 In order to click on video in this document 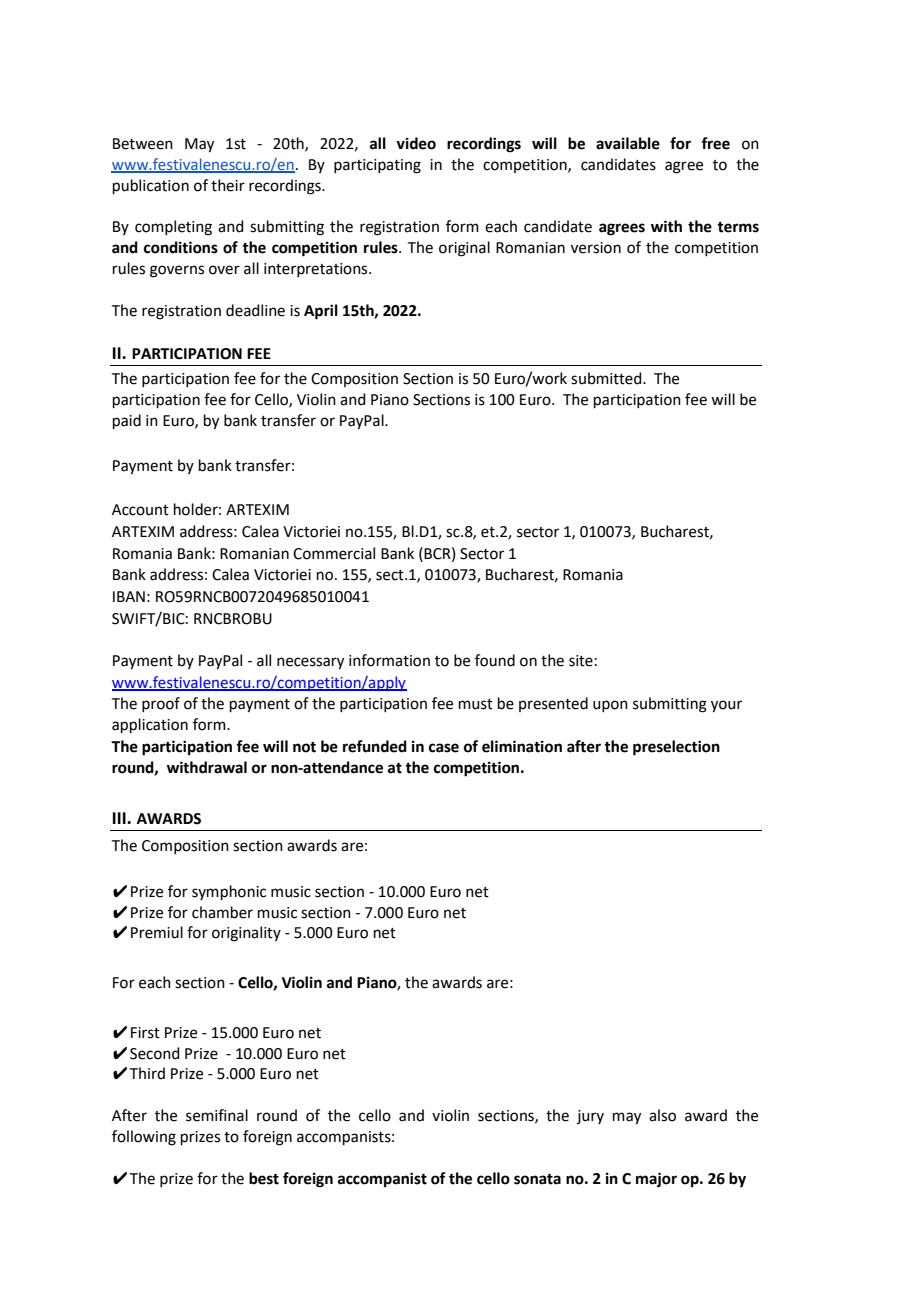, I will do `click(416, 143)`.
